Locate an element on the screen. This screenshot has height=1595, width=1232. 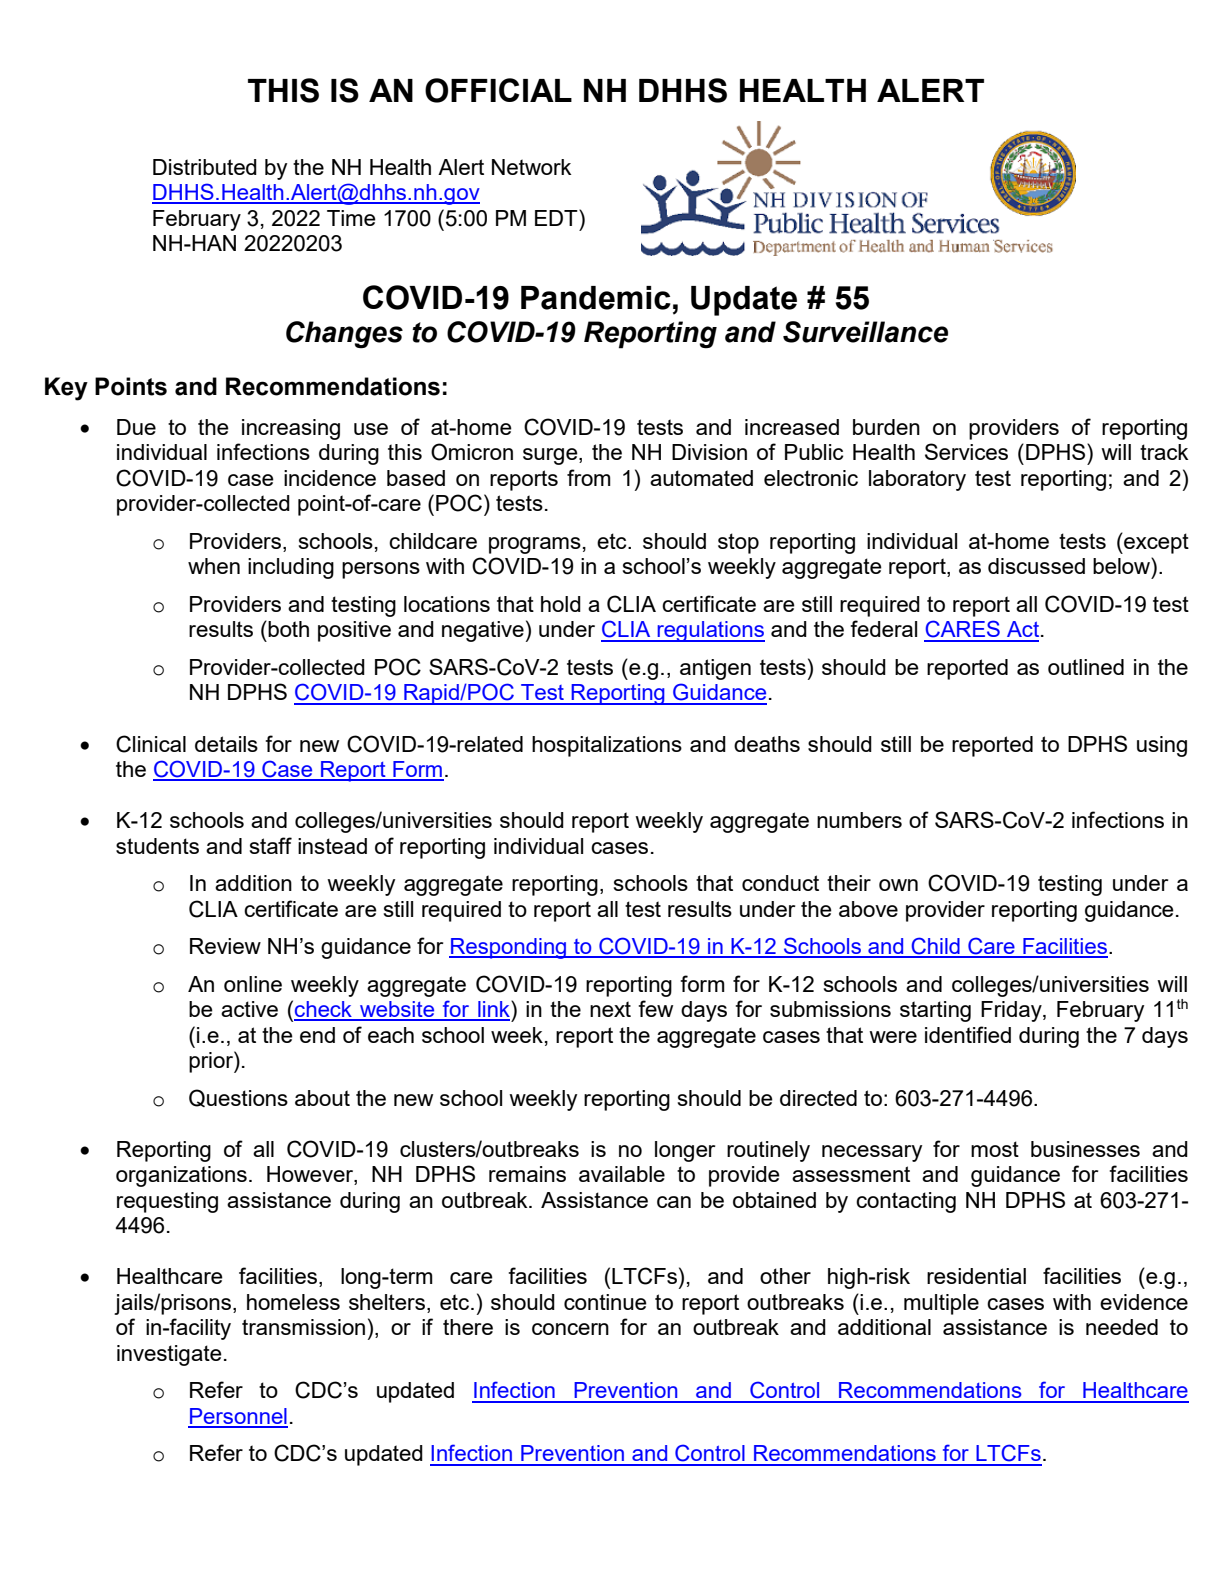
outlined is located at coordinates (1086, 667).
